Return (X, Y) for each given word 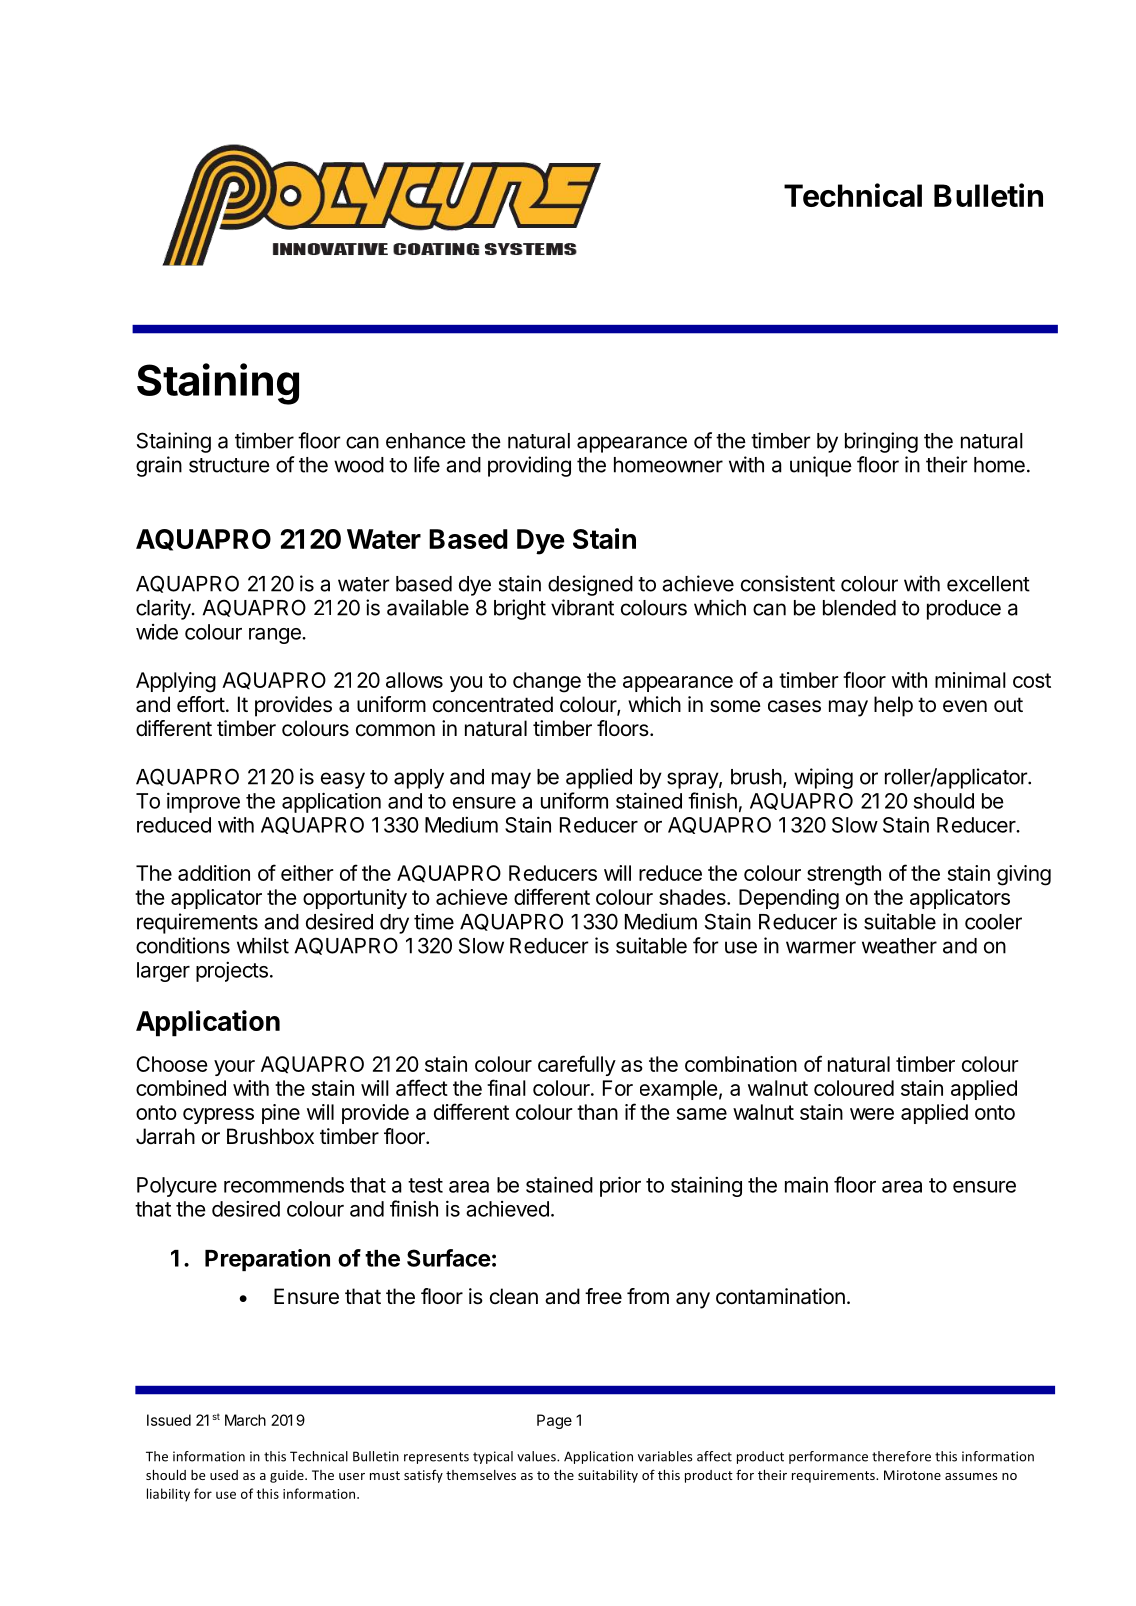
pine (281, 1114)
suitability (608, 1476)
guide (288, 1476)
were (872, 1114)
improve (203, 802)
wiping (823, 778)
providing (529, 466)
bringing (881, 442)
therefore (901, 1456)
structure (229, 465)
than (597, 1112)
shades (693, 897)
